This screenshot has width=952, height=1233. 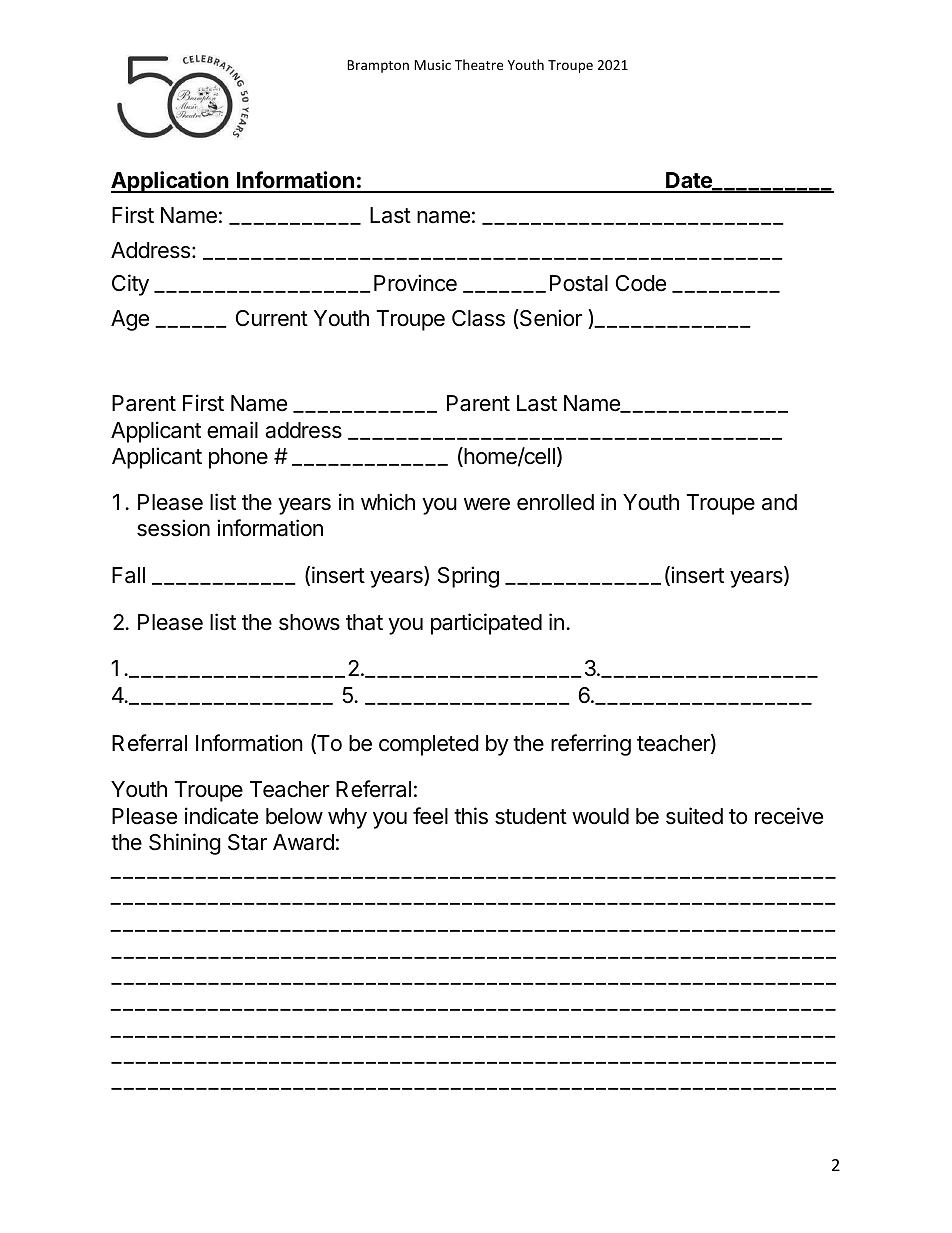 I want to click on Music, so click(x=432, y=65).
